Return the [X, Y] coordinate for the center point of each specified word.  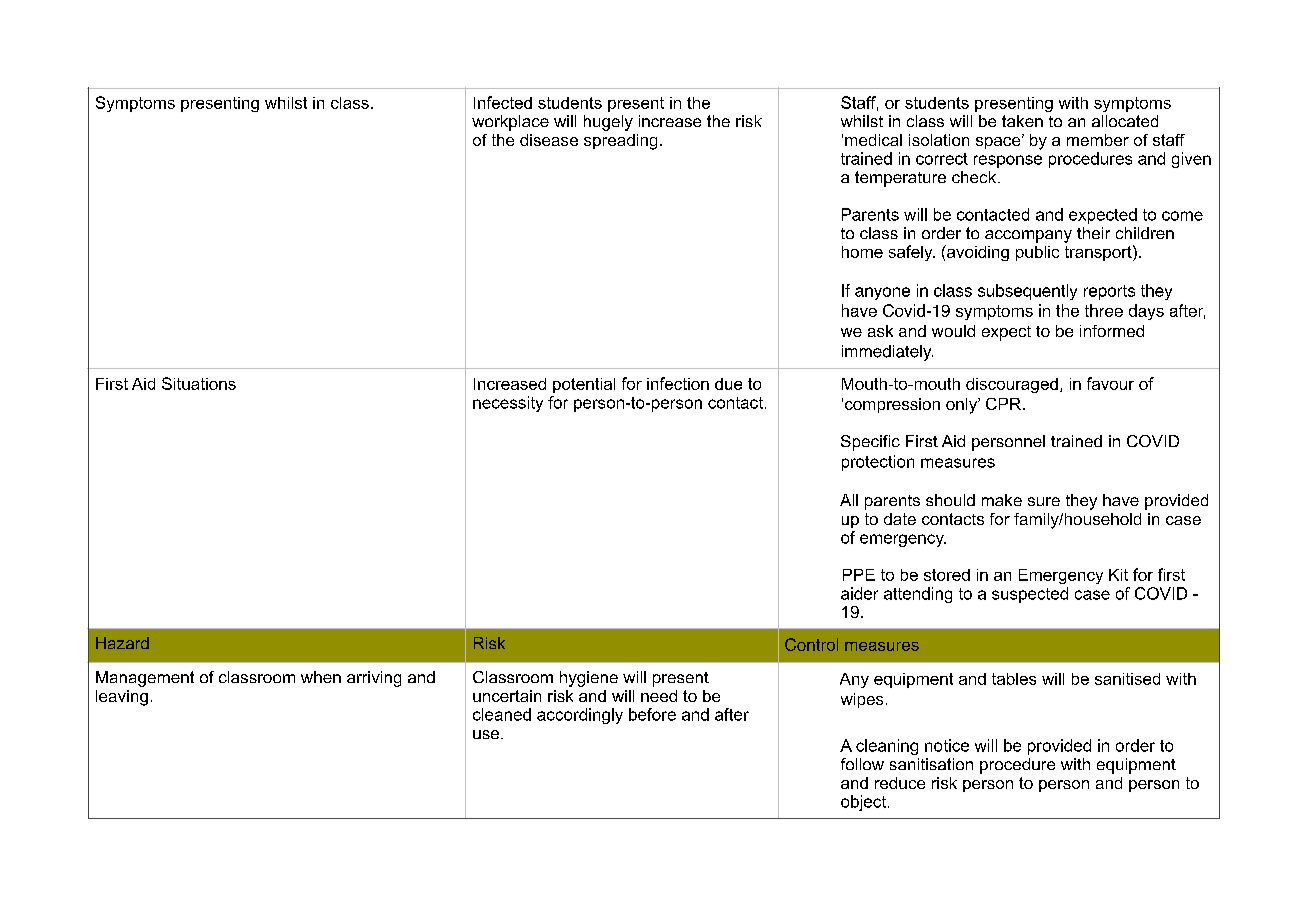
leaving [122, 698]
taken [1022, 121]
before [652, 714]
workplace [510, 123]
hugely [608, 123]
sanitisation [931, 764]
